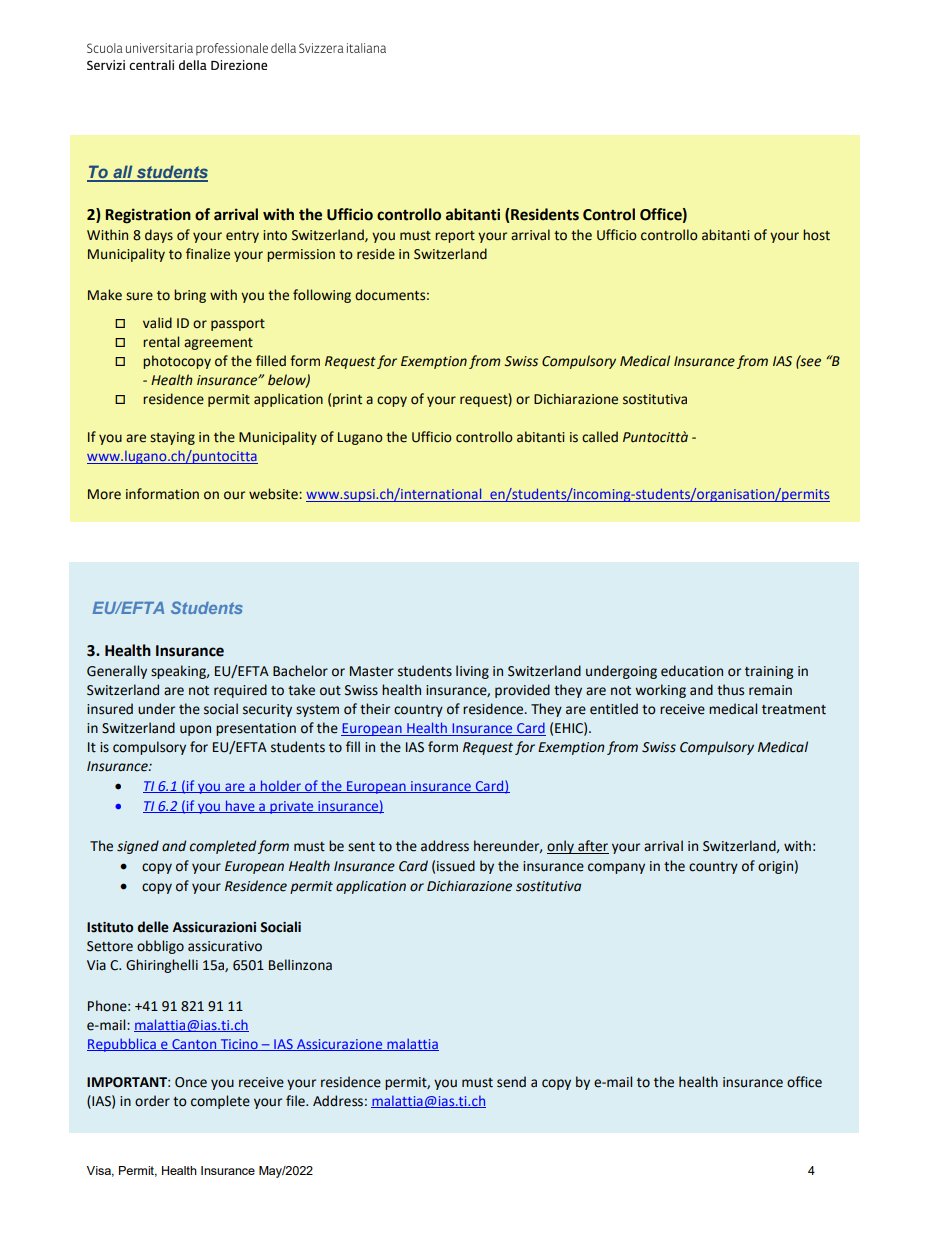 The width and height of the screenshot is (952, 1233). What do you see at coordinates (794, 710) in the screenshot?
I see `treatment` at bounding box center [794, 710].
